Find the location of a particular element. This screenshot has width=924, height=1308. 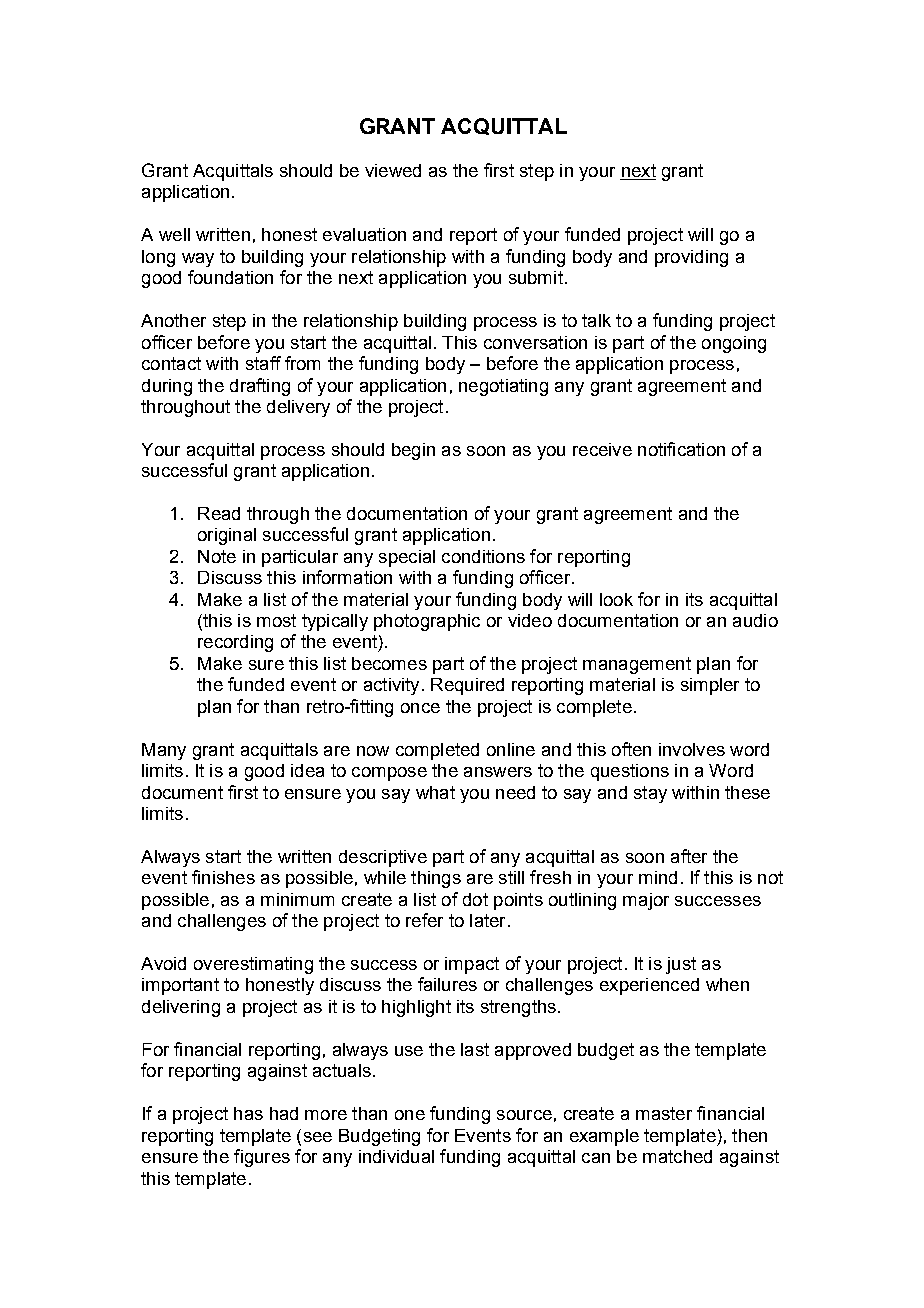

providing is located at coordinates (691, 258).
